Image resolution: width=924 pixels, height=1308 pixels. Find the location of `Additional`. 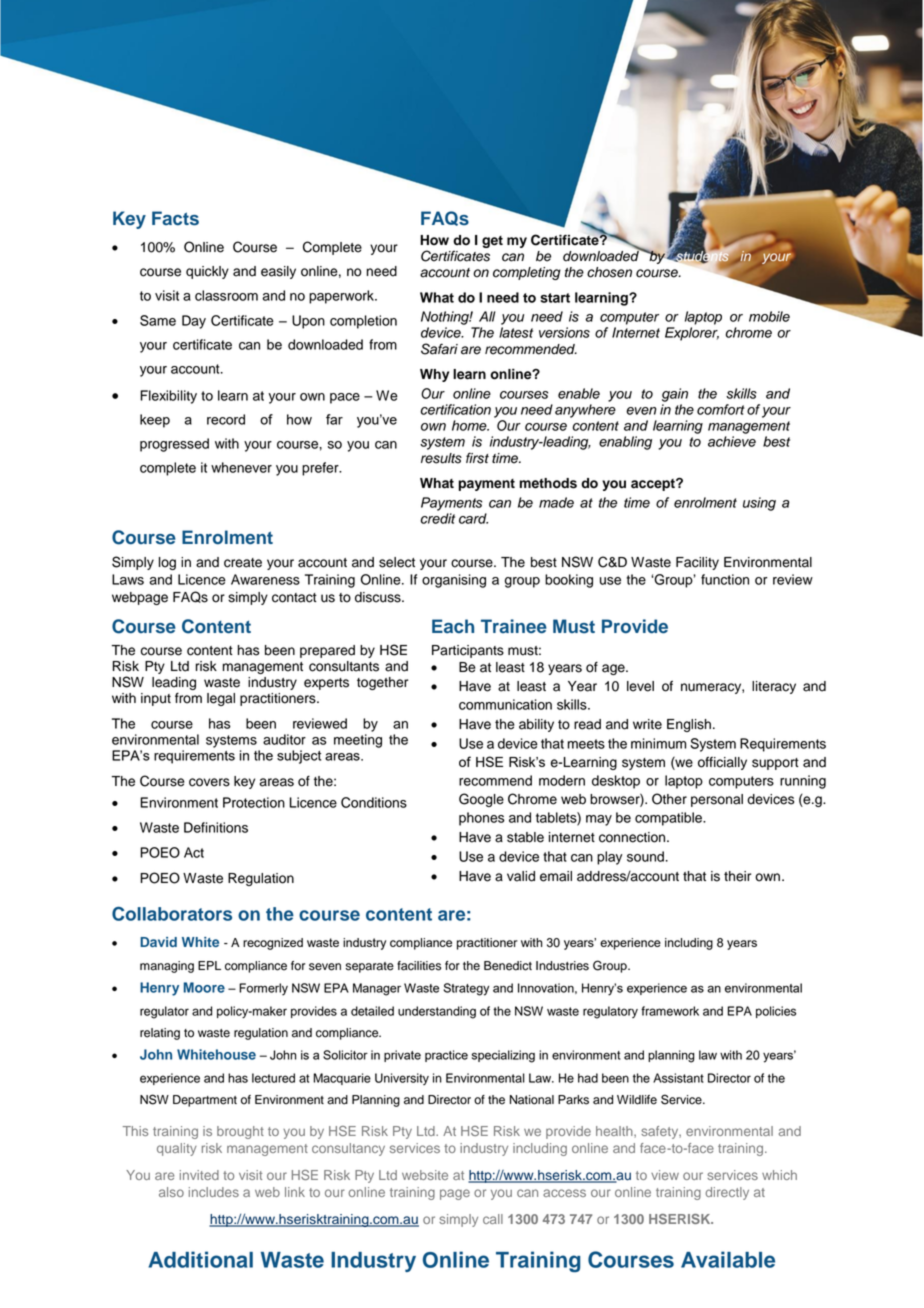

Additional is located at coordinates (200, 1259).
